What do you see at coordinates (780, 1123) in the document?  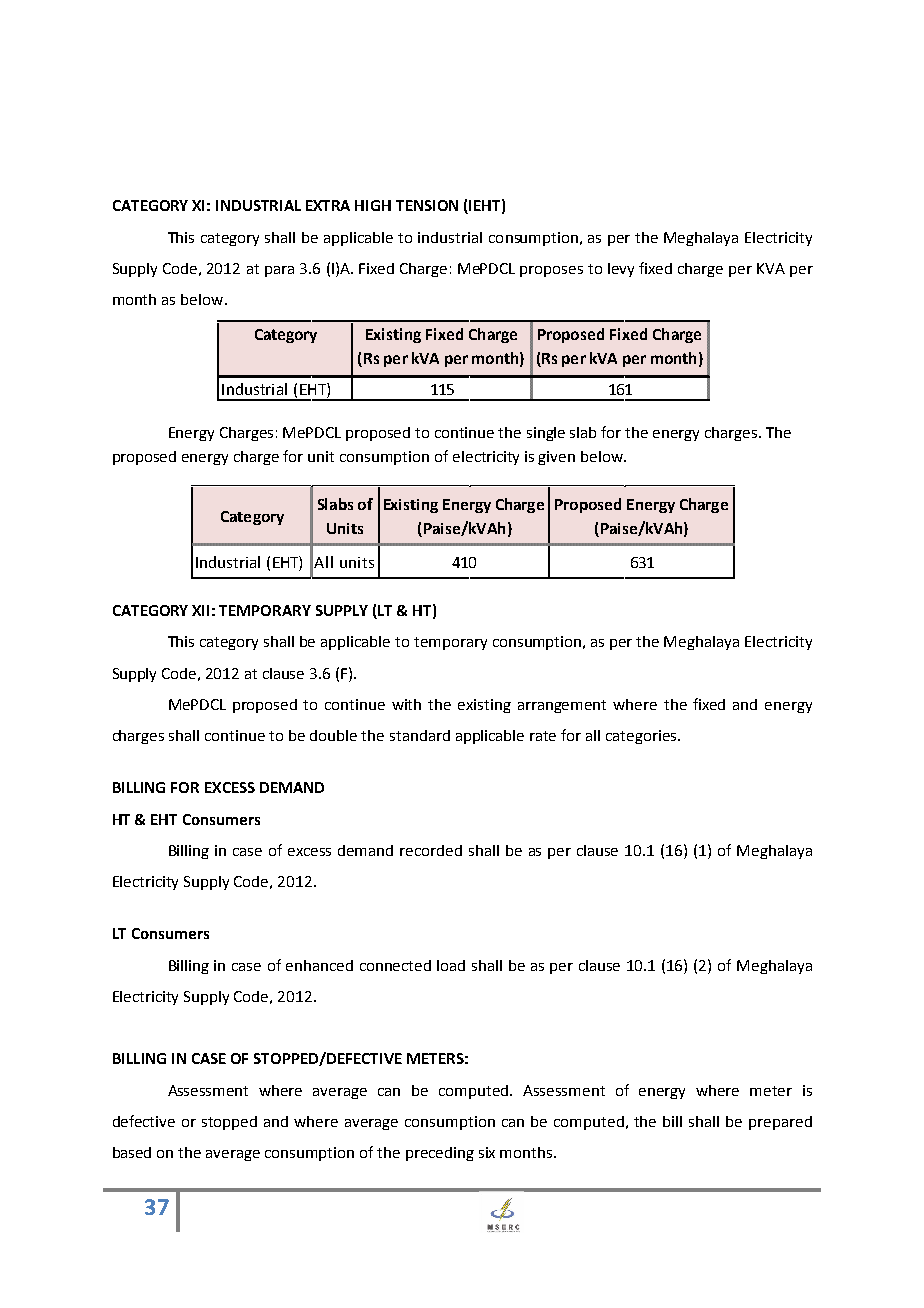 I see `prepared` at bounding box center [780, 1123].
